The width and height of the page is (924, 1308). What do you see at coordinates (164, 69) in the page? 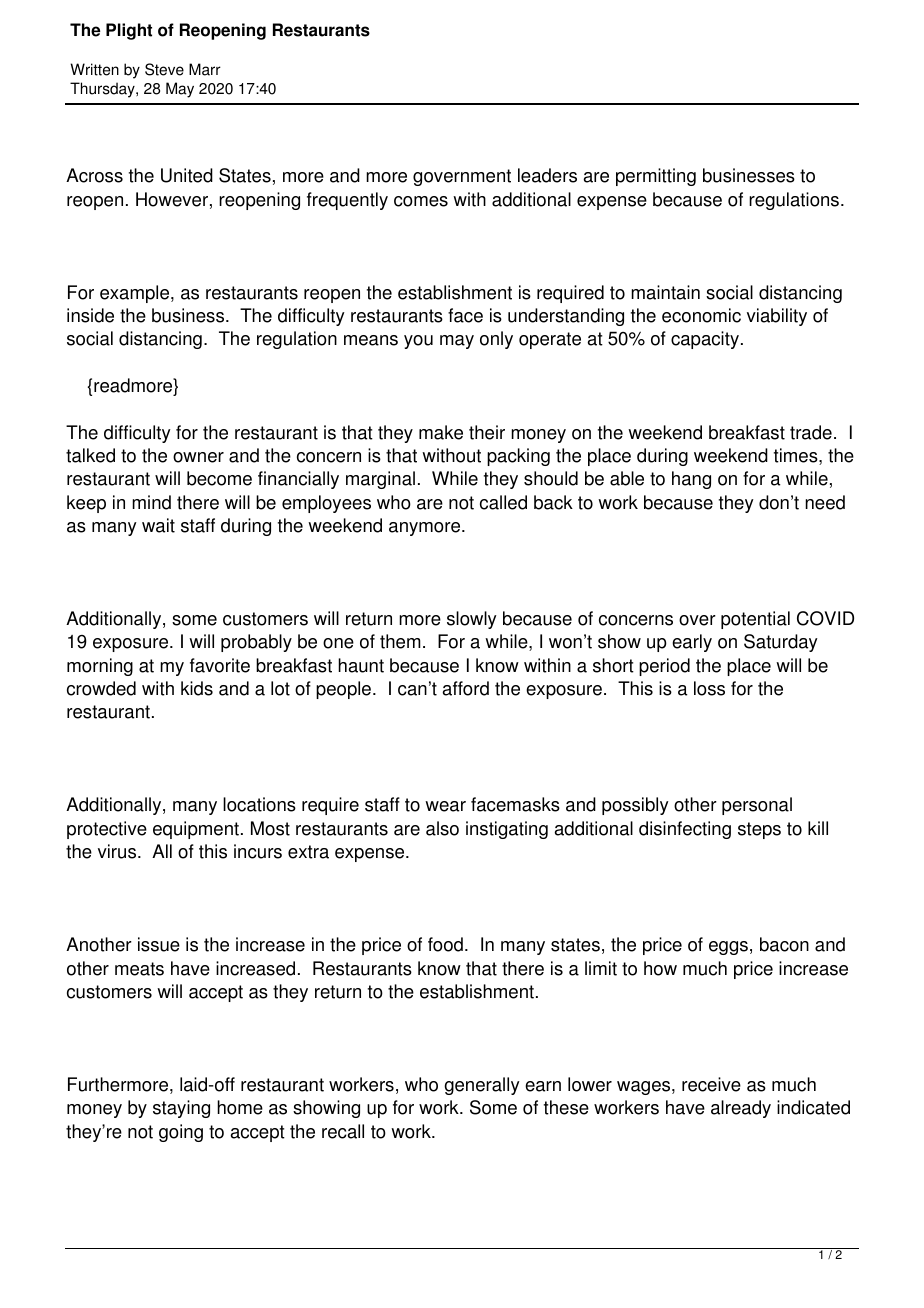
I see `Steve` at bounding box center [164, 69].
